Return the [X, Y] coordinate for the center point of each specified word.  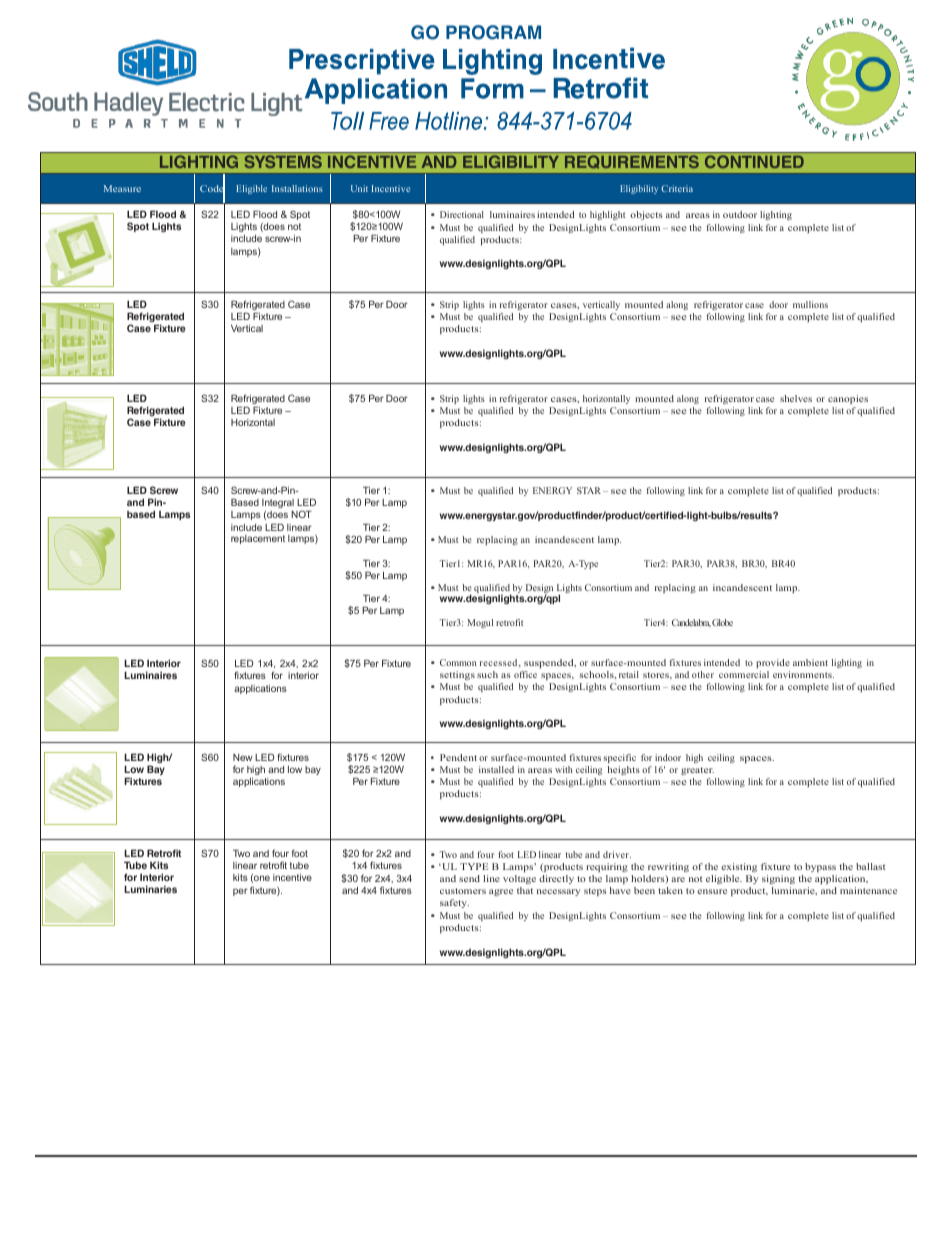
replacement [258, 539]
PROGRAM [493, 32]
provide [773, 663]
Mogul [480, 623]
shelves [796, 398]
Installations [297, 188]
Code [212, 189]
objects [646, 215]
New [243, 757]
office [525, 674]
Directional [462, 214]
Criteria [677, 188]
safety [454, 903]
